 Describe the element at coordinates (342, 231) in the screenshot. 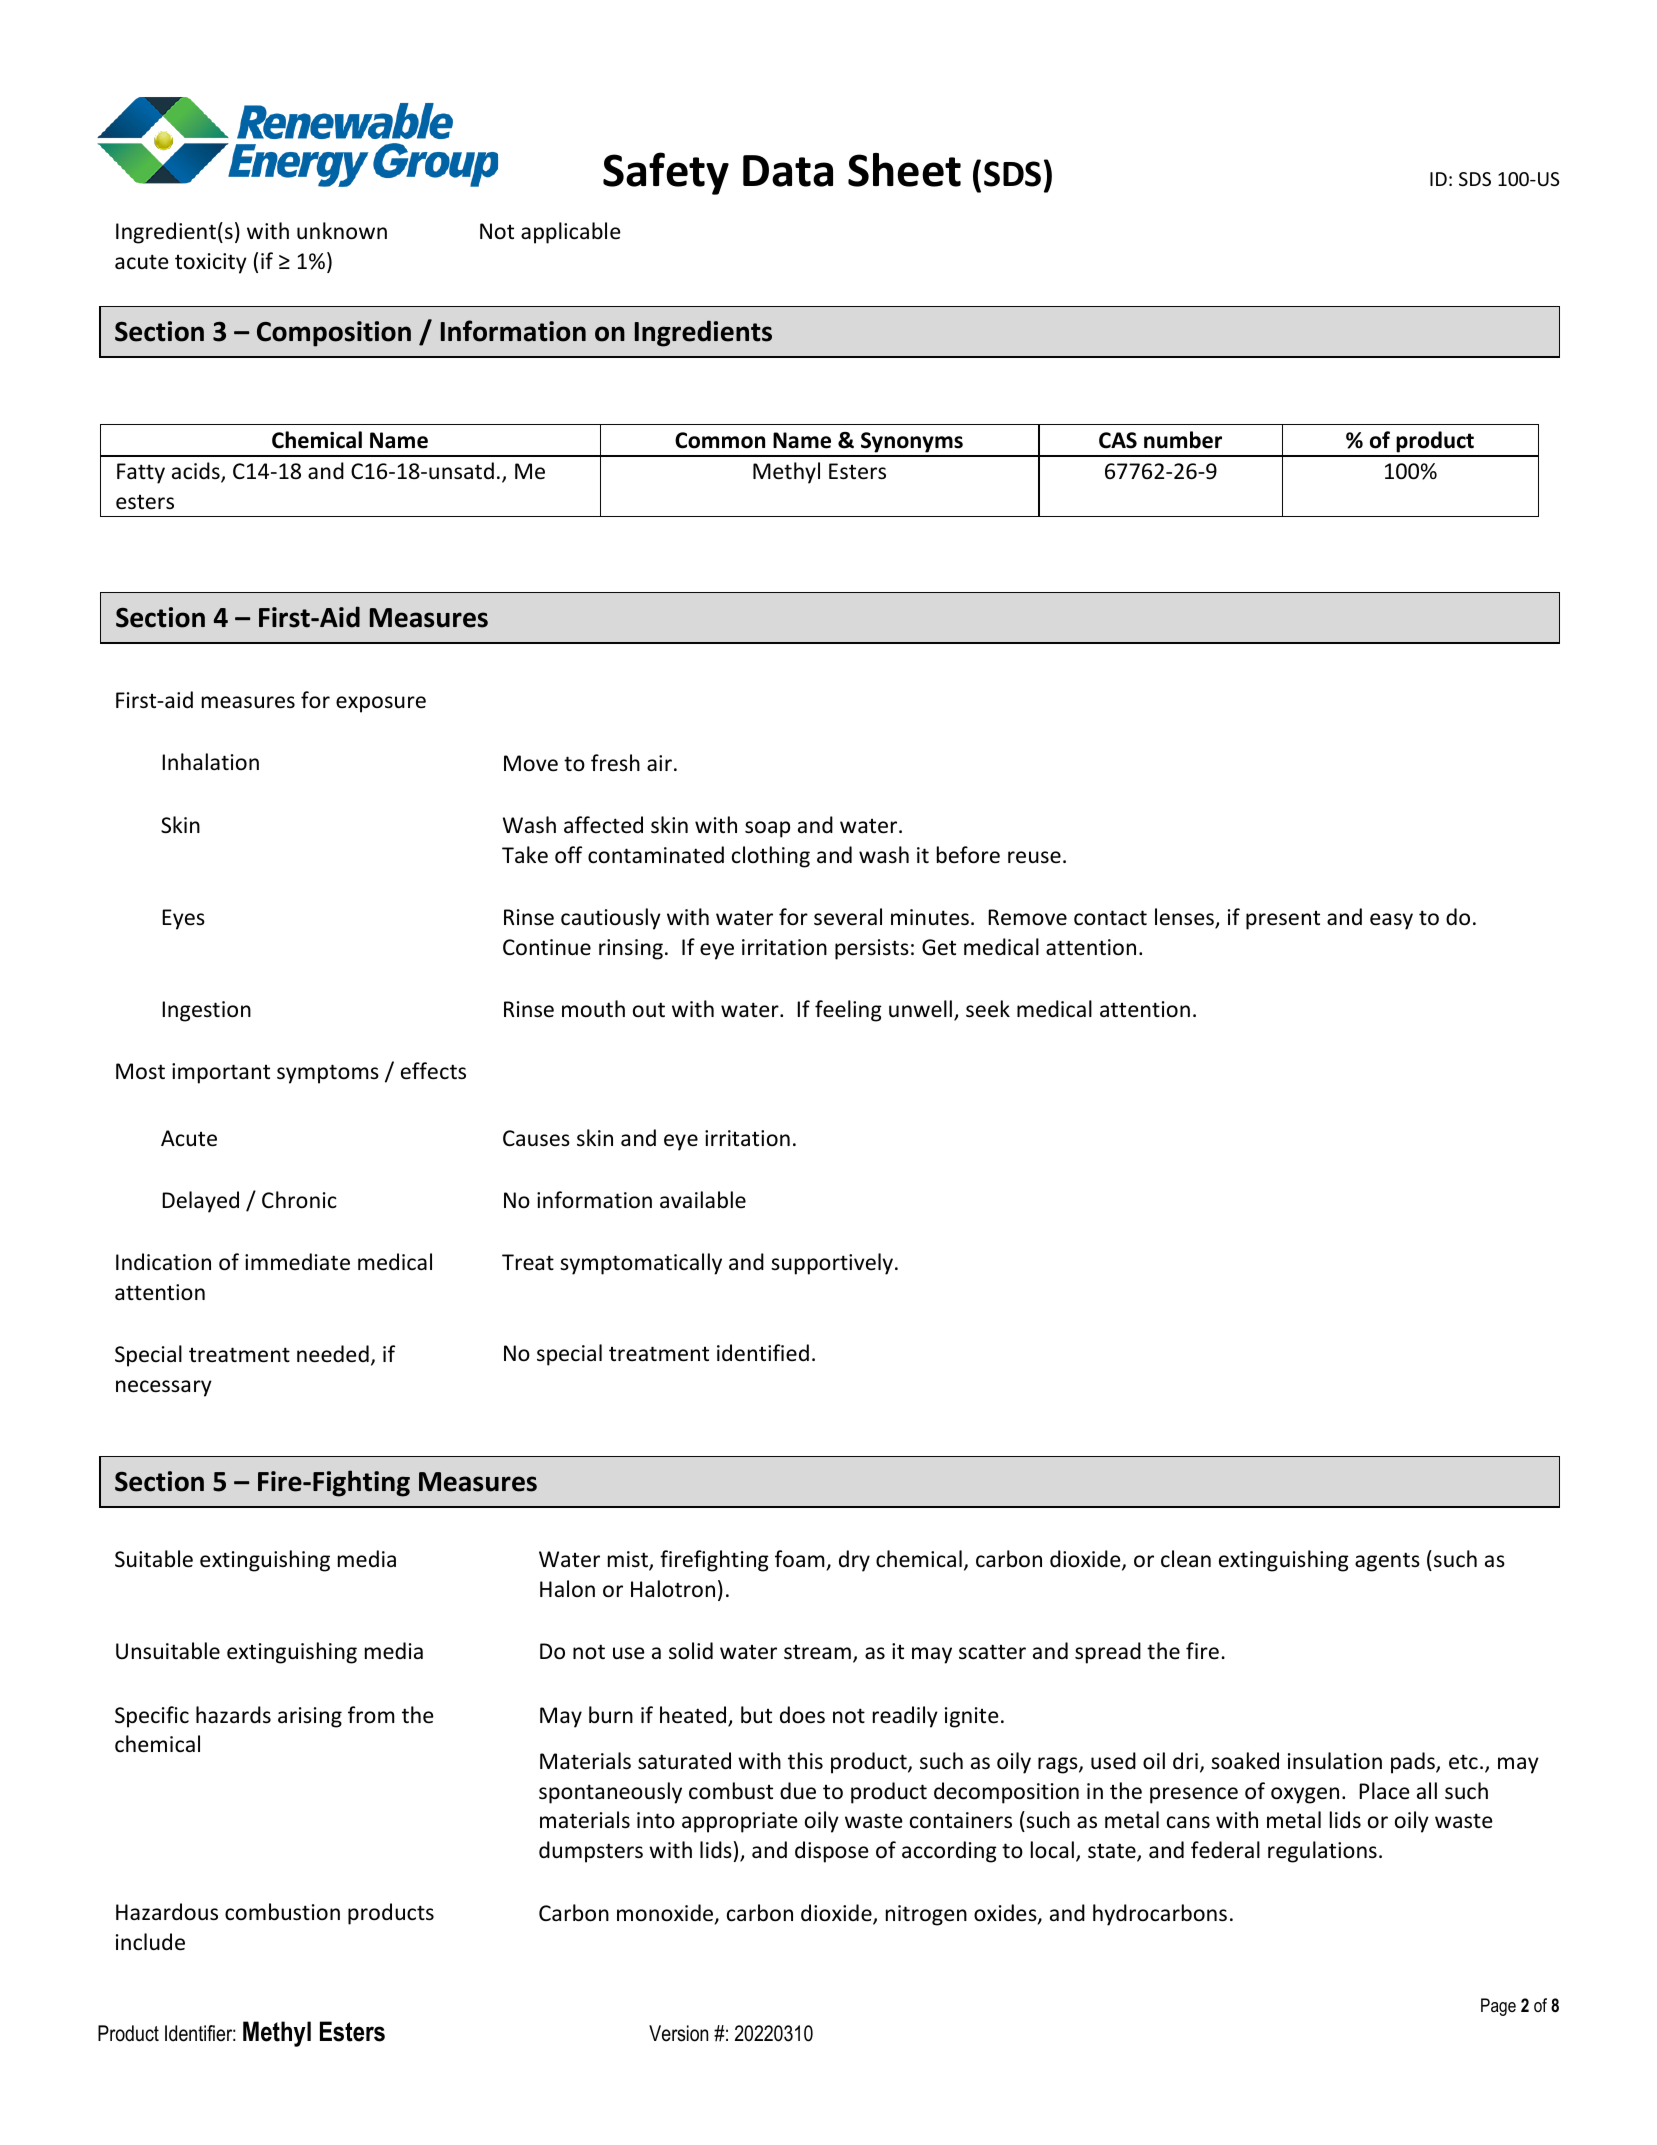

I see `unknown` at that location.
